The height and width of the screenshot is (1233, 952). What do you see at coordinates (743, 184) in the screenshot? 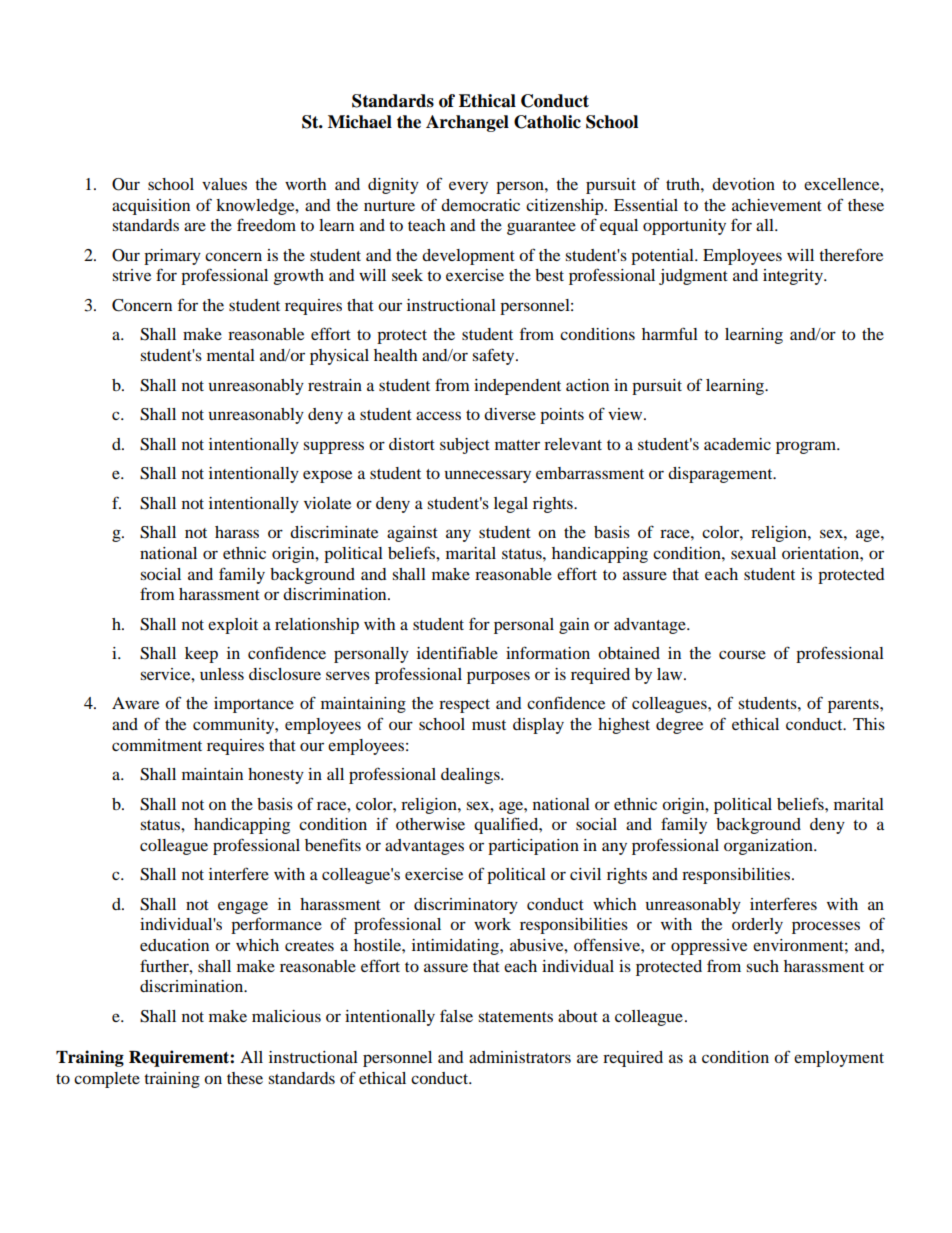
I see `devotion` at bounding box center [743, 184].
